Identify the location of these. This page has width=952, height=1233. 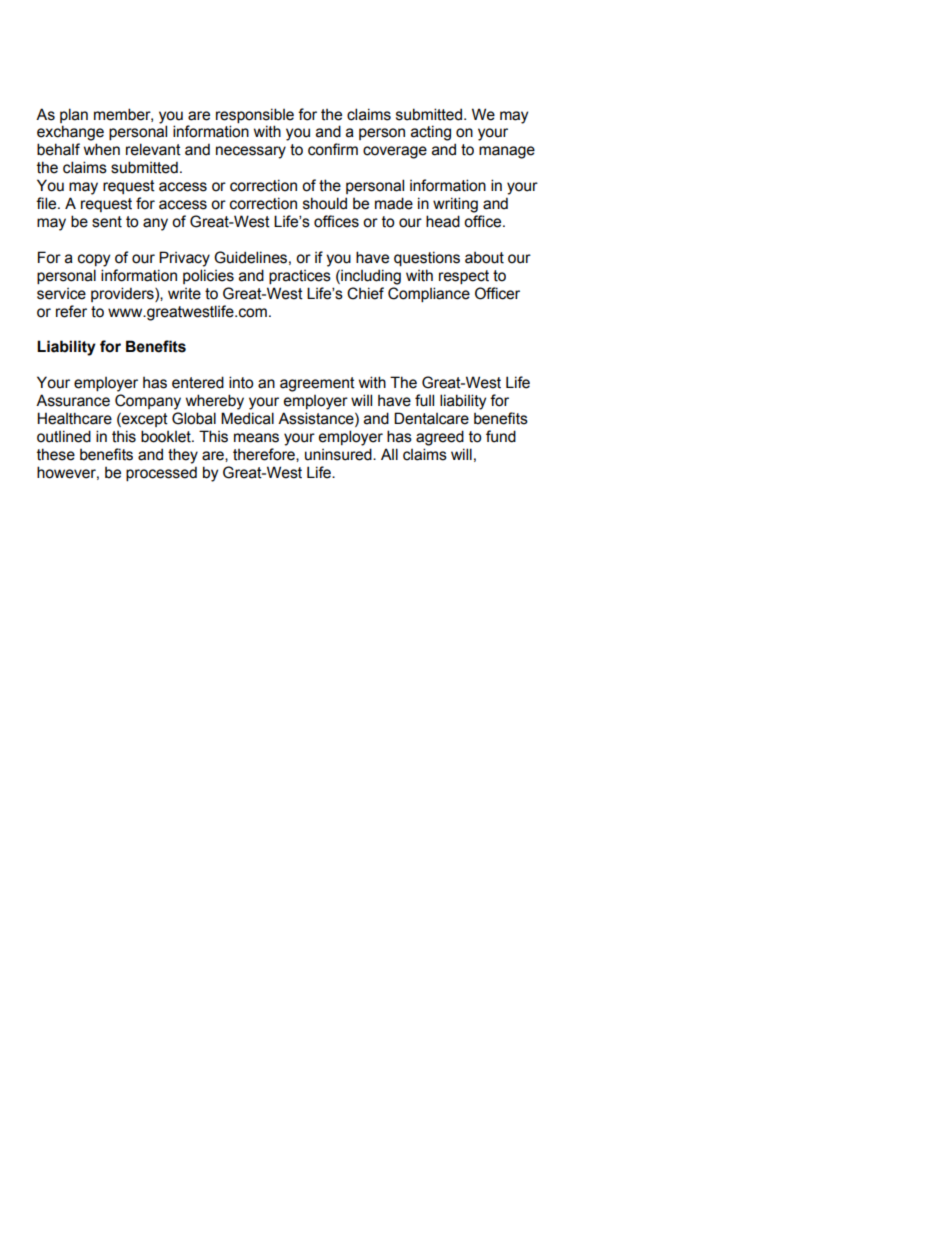
(56, 454).
